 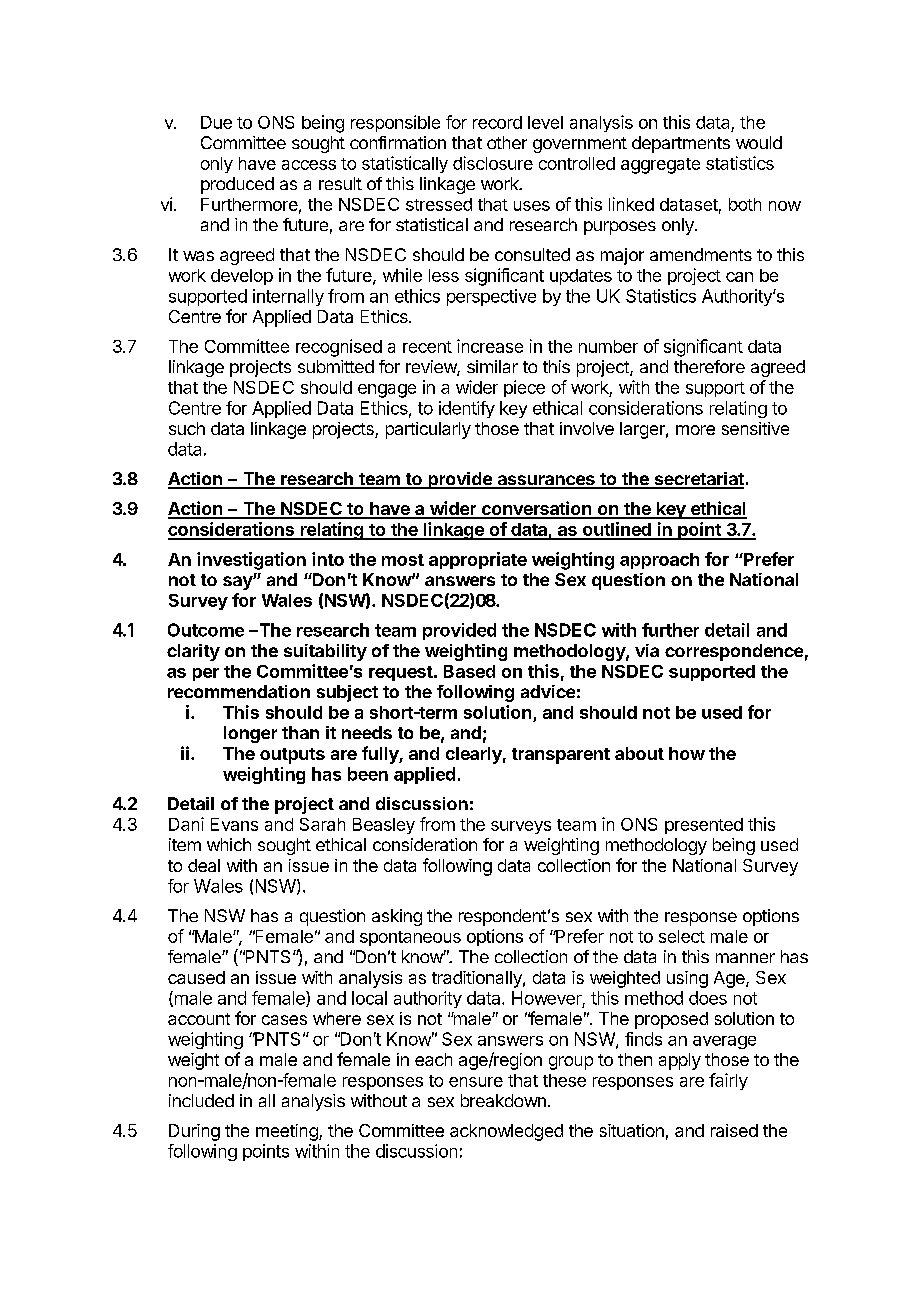 I want to click on presented, so click(x=704, y=826).
